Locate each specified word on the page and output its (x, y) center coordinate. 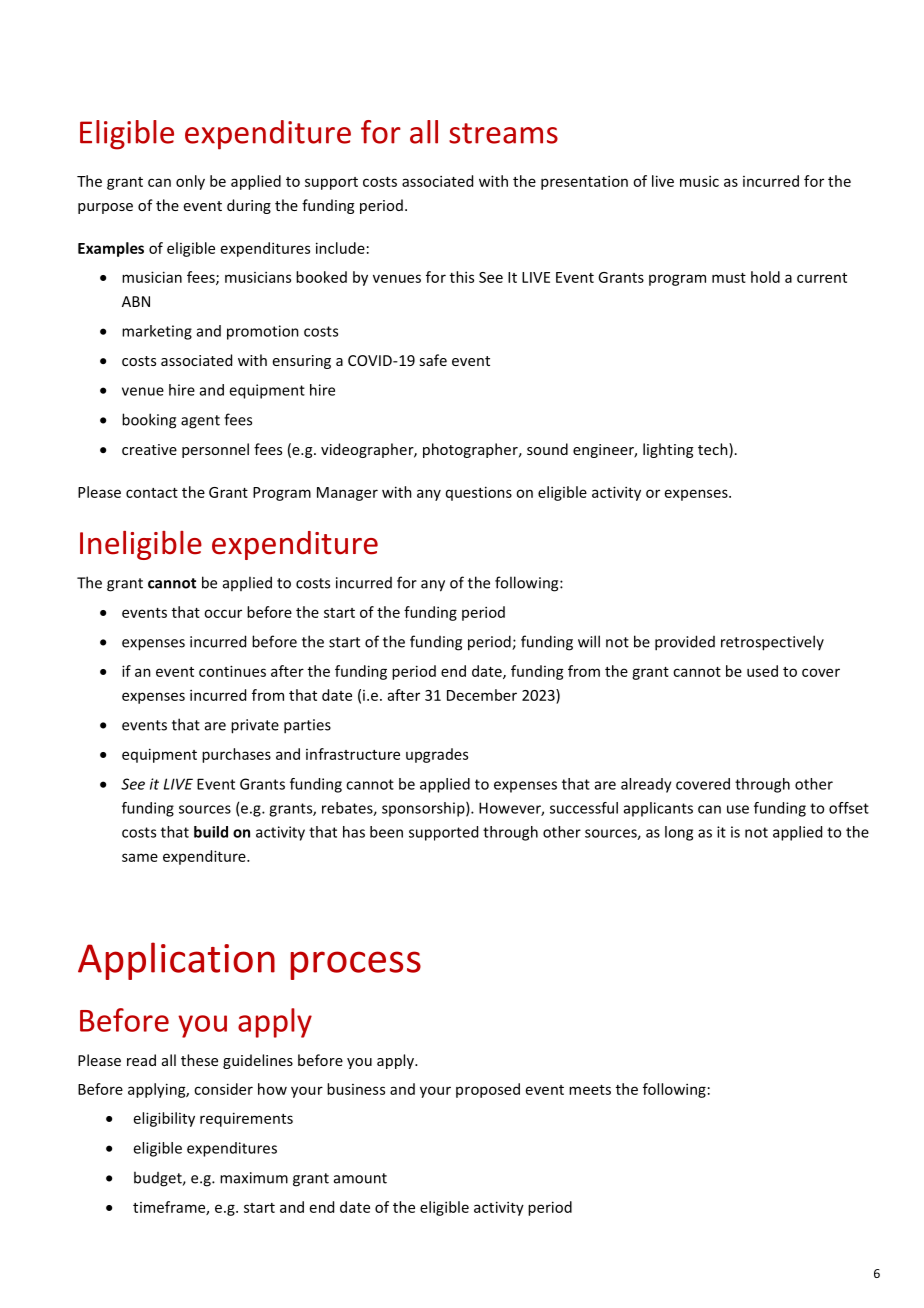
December (482, 695)
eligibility (164, 1119)
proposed (488, 1090)
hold (765, 277)
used (762, 671)
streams (503, 133)
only (190, 182)
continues (232, 671)
